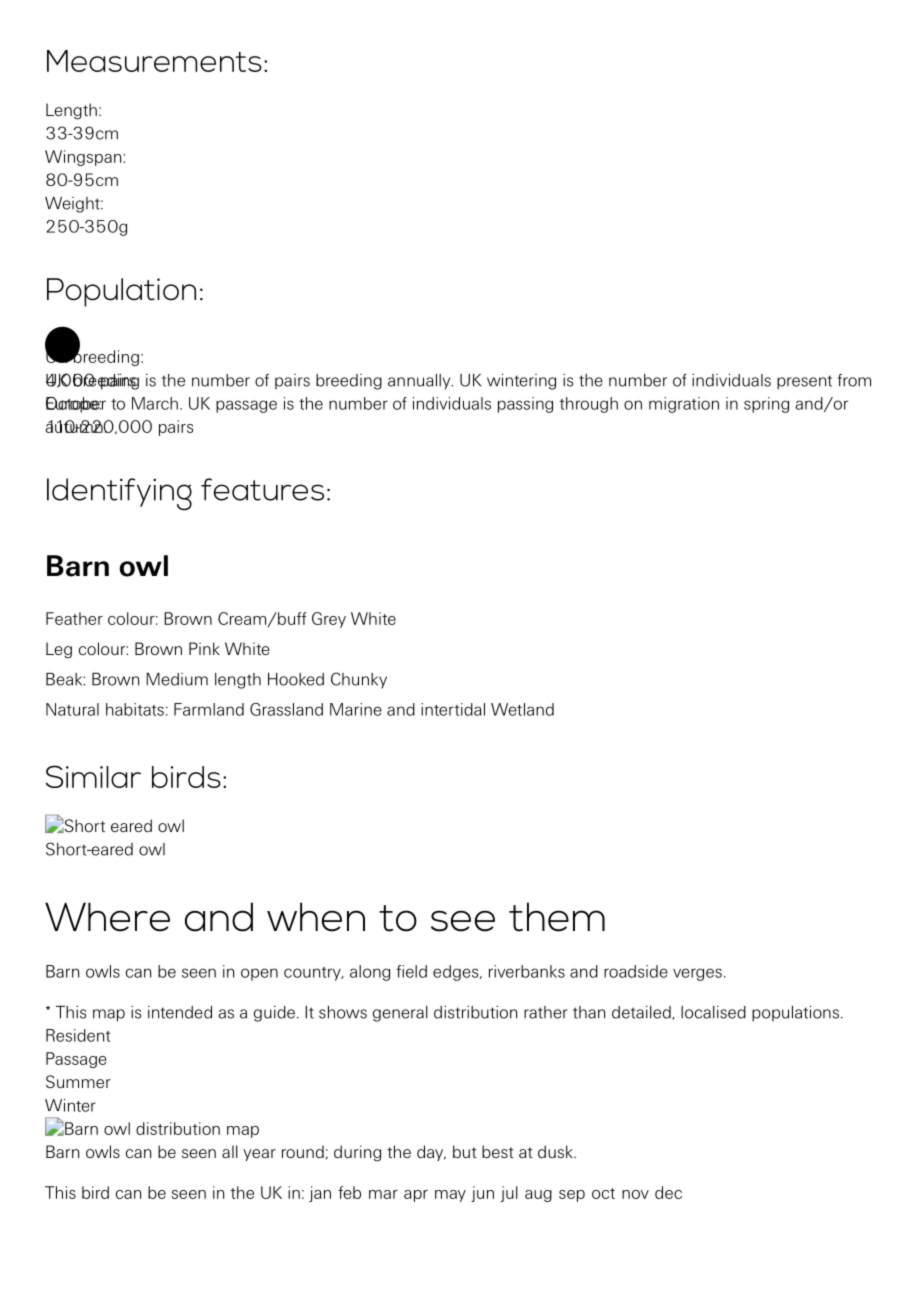  What do you see at coordinates (522, 709) in the page?
I see `Wetland` at bounding box center [522, 709].
